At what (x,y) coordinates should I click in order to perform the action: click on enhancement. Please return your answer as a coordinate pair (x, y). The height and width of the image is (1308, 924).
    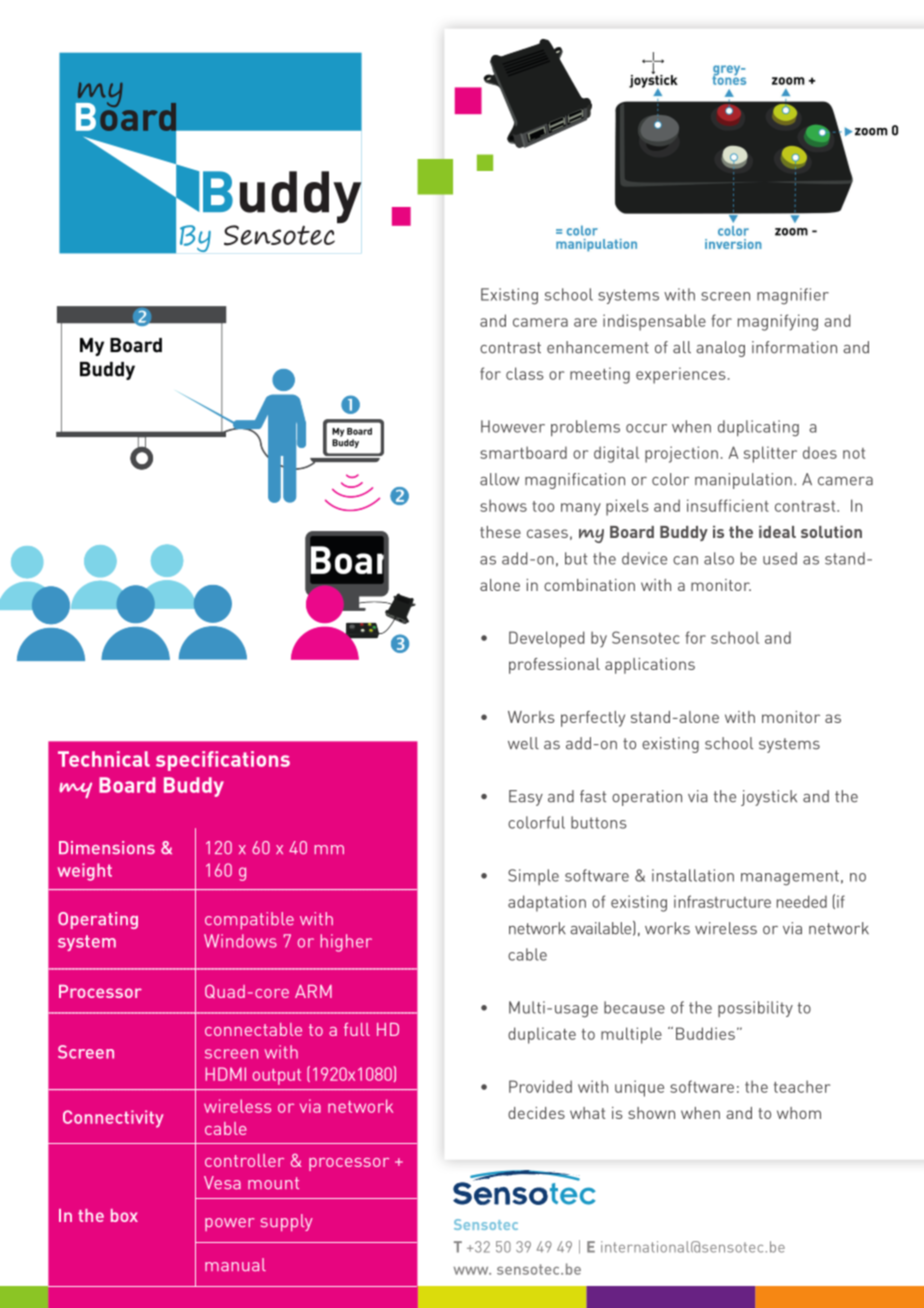
    Looking at the image, I should click on (598, 347).
